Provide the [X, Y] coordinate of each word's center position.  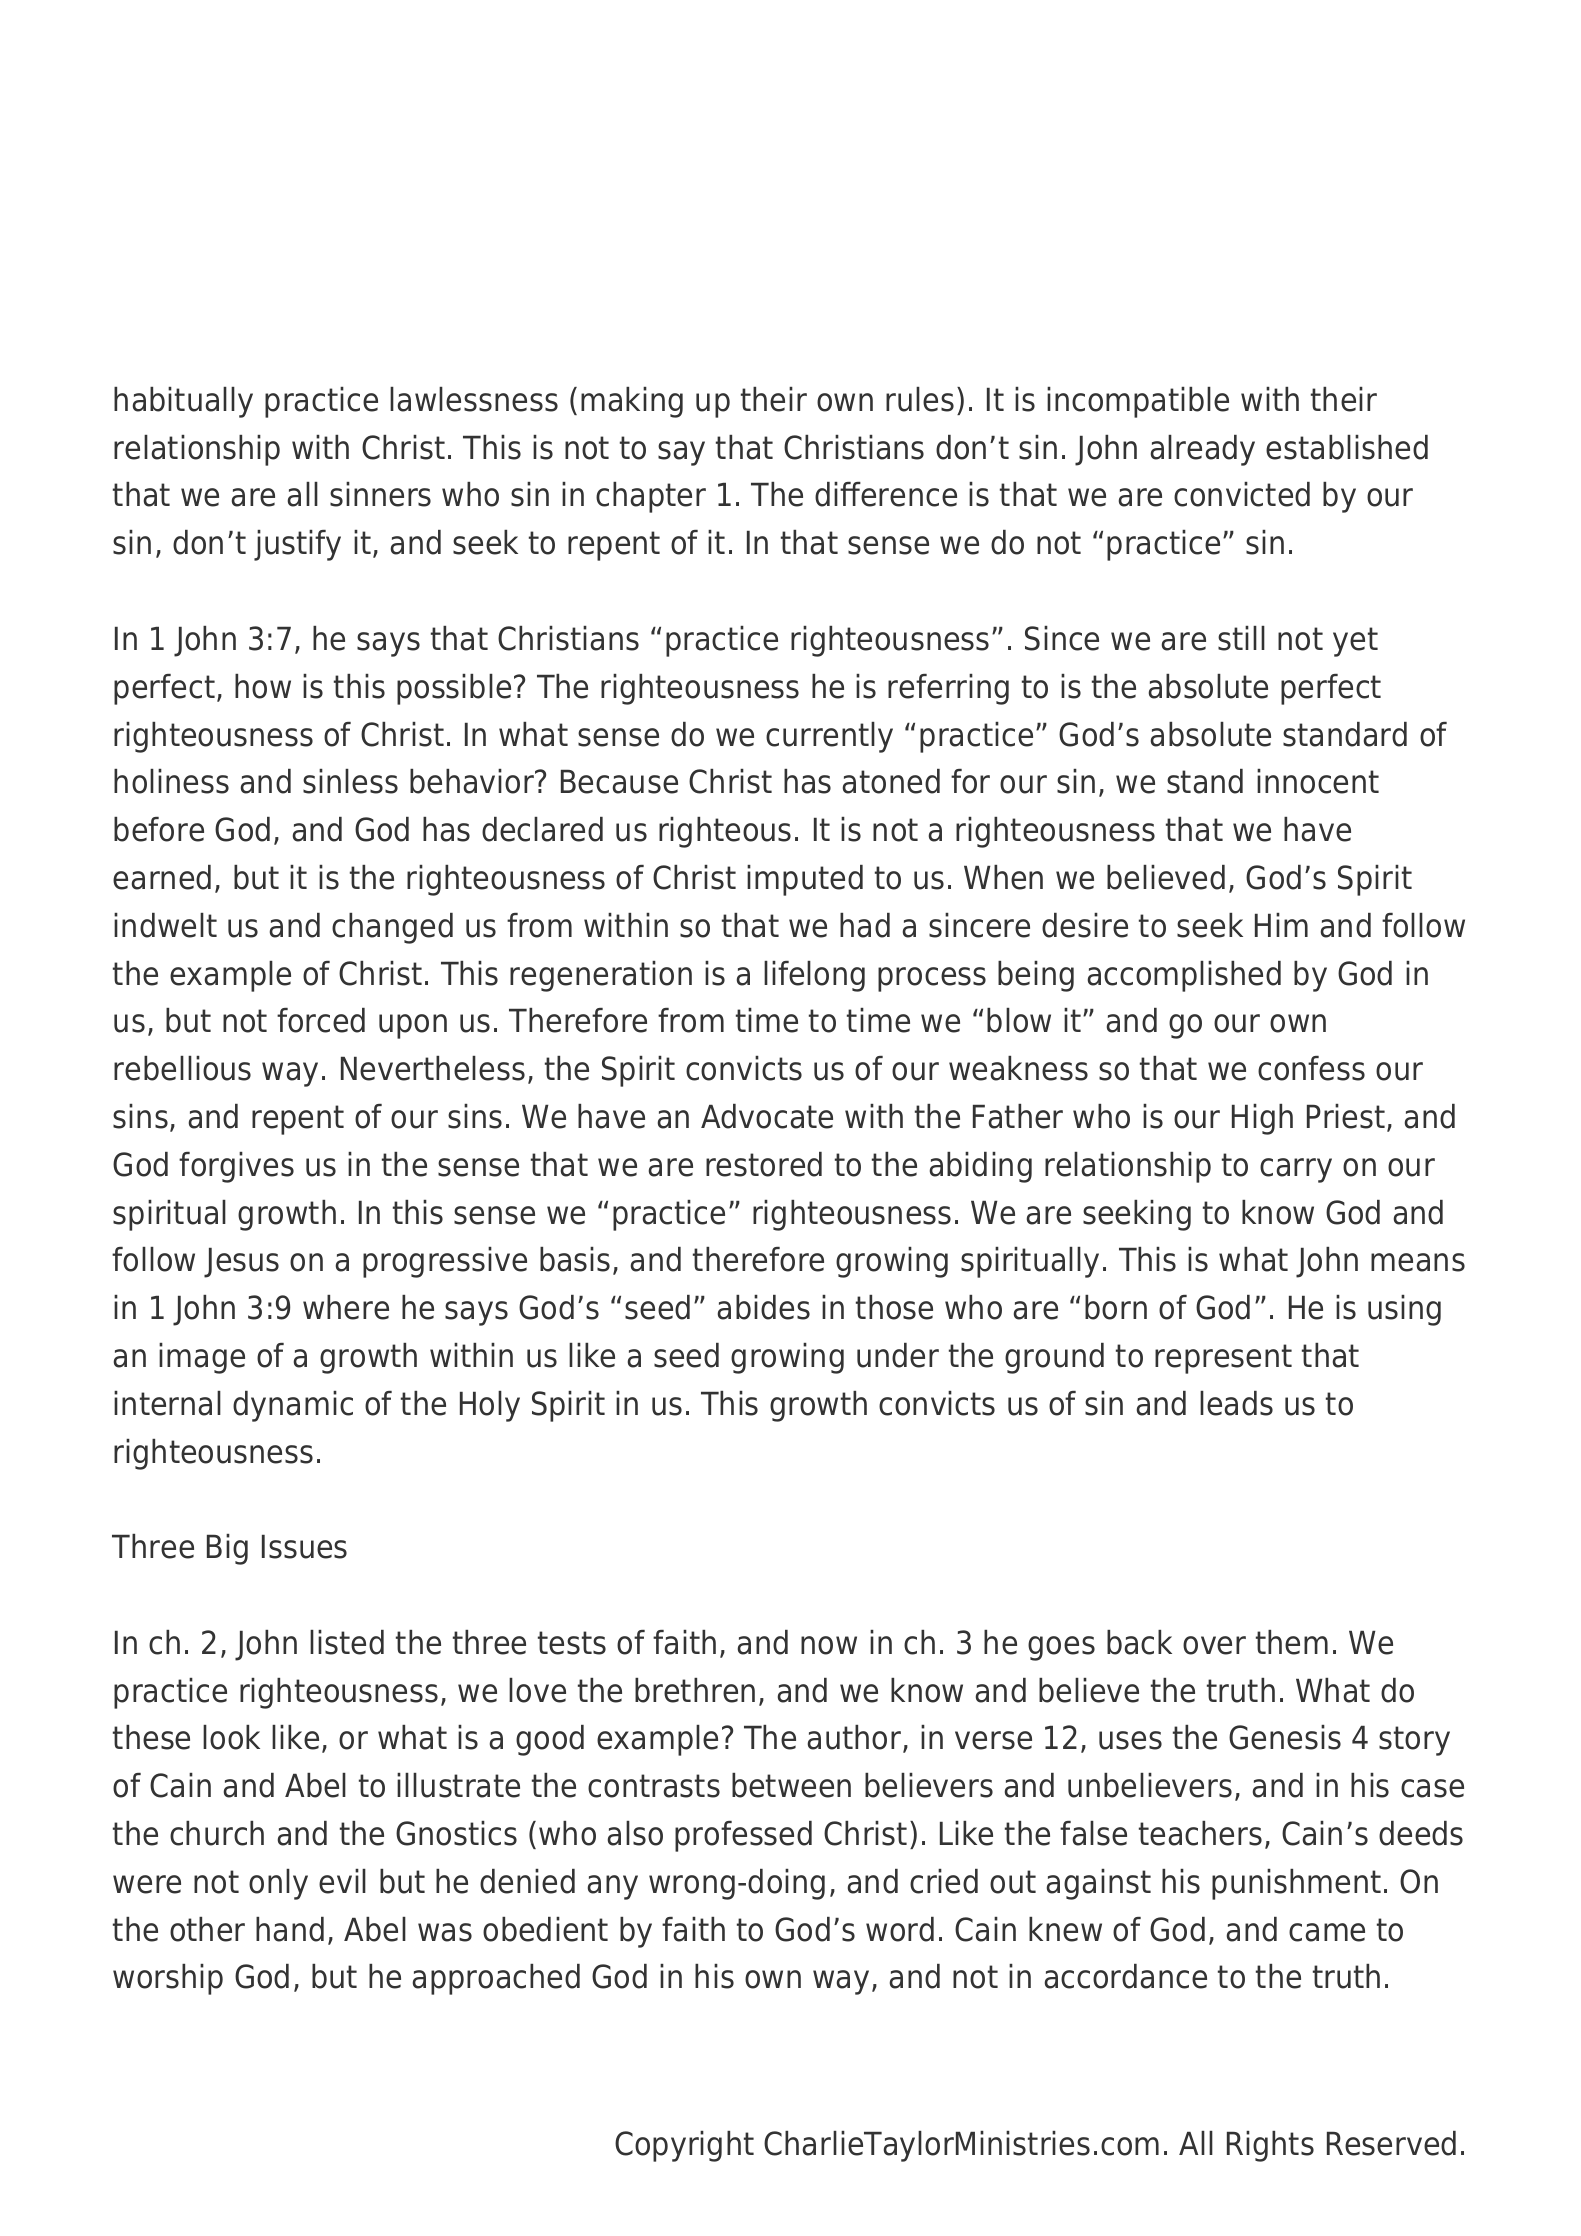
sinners [380, 494]
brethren [695, 1690]
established [1347, 447]
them [1292, 1642]
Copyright [684, 2146]
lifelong [814, 976]
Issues [304, 1547]
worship [168, 1979]
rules [920, 399]
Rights [1270, 2146]
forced [321, 1020]
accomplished [1184, 976]
